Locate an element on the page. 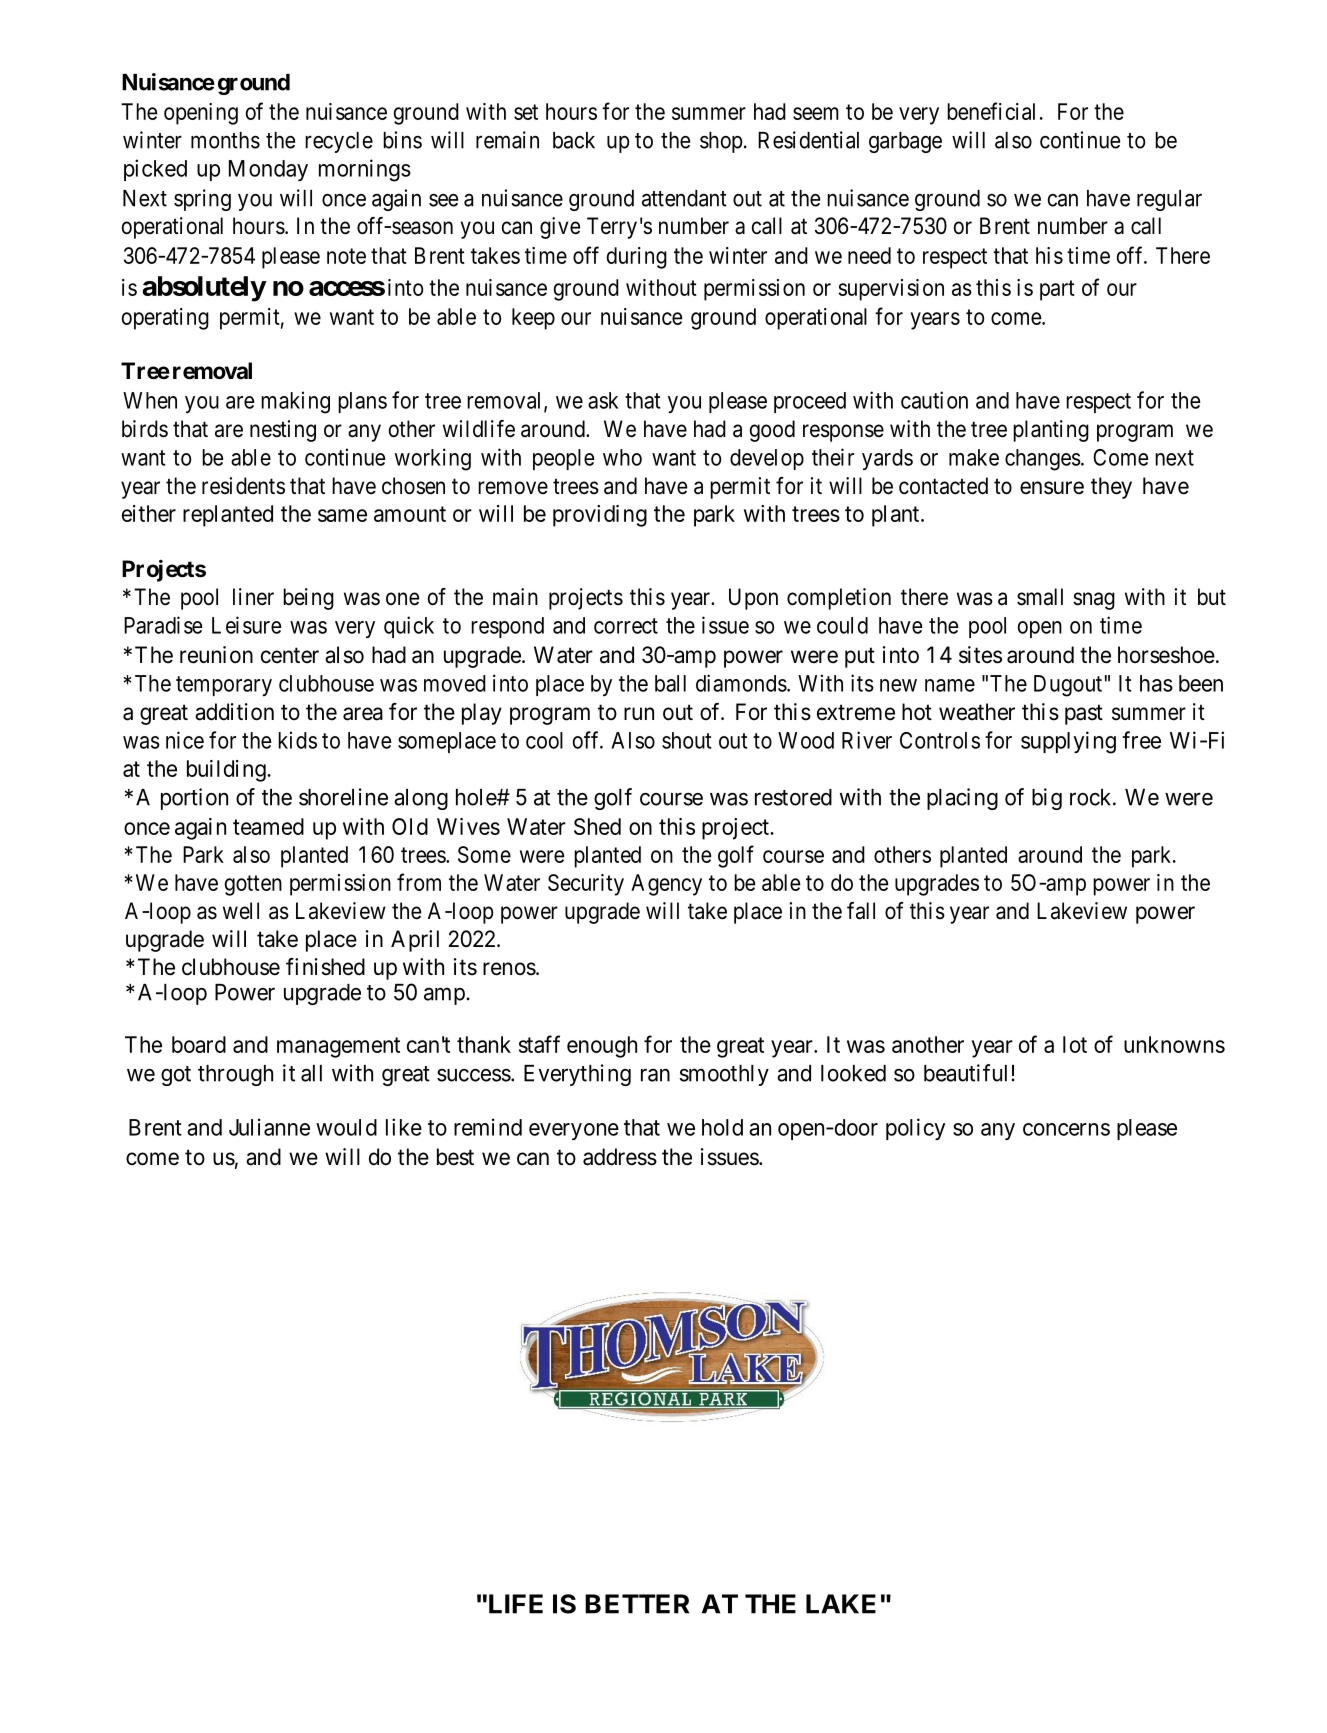 The image size is (1327, 1733). Agency is located at coordinates (666, 885).
